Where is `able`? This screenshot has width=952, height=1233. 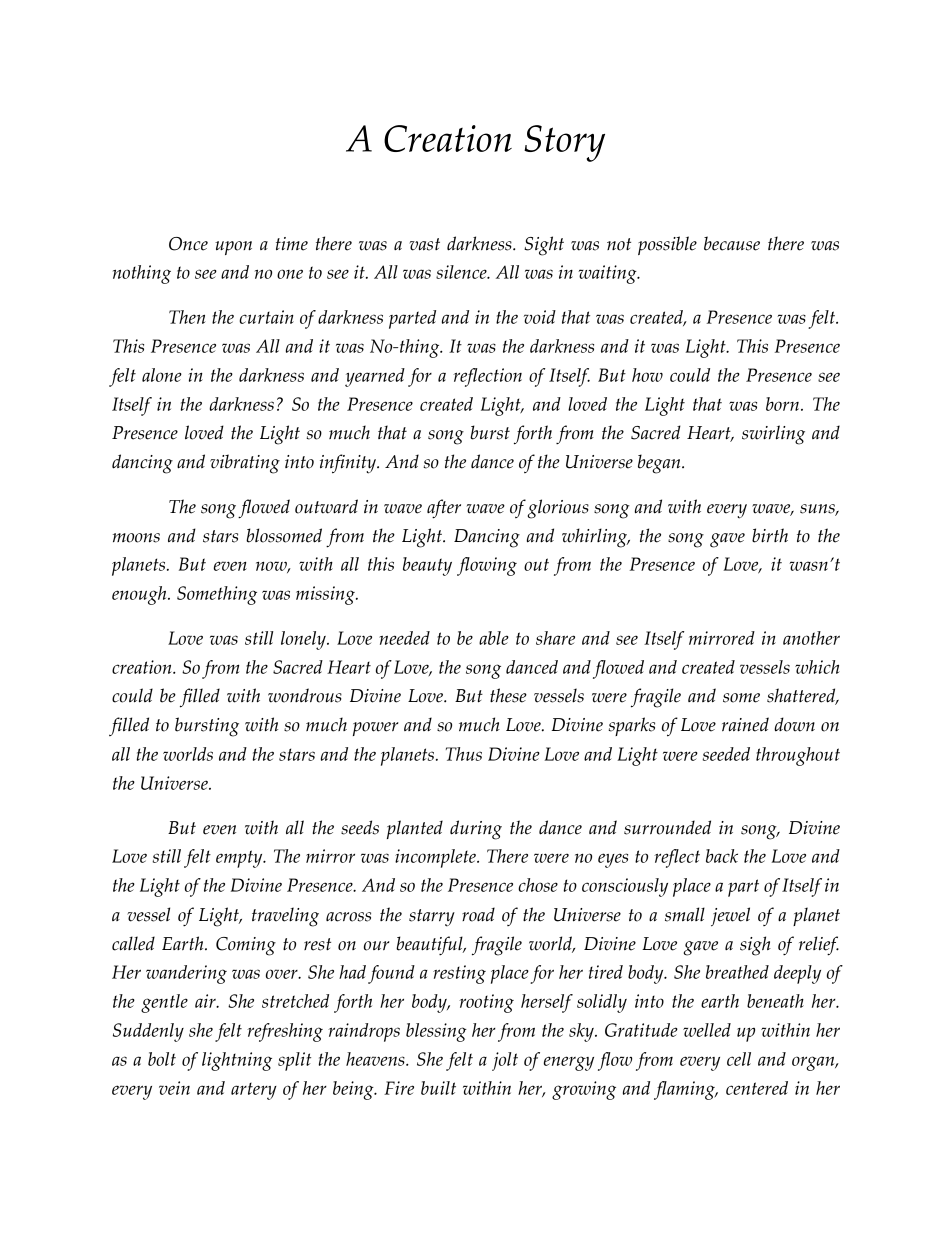
able is located at coordinates (494, 638).
